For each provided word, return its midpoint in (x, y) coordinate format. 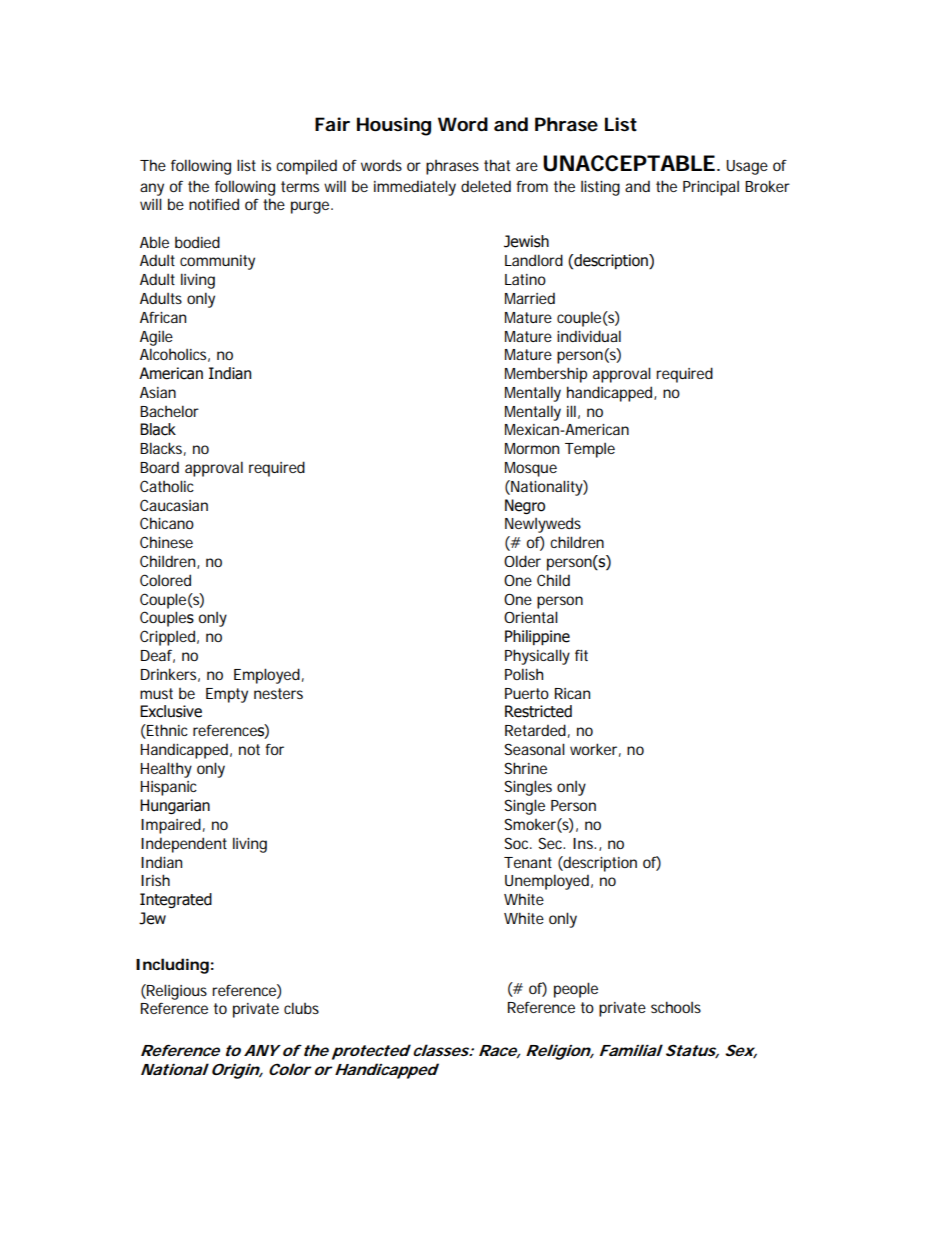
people (576, 990)
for (274, 749)
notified (214, 204)
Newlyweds (543, 525)
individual (589, 336)
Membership (546, 375)
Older (522, 561)
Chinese (166, 542)
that (497, 165)
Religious (176, 992)
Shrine (525, 768)
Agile (156, 338)
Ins (584, 843)
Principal (711, 188)
